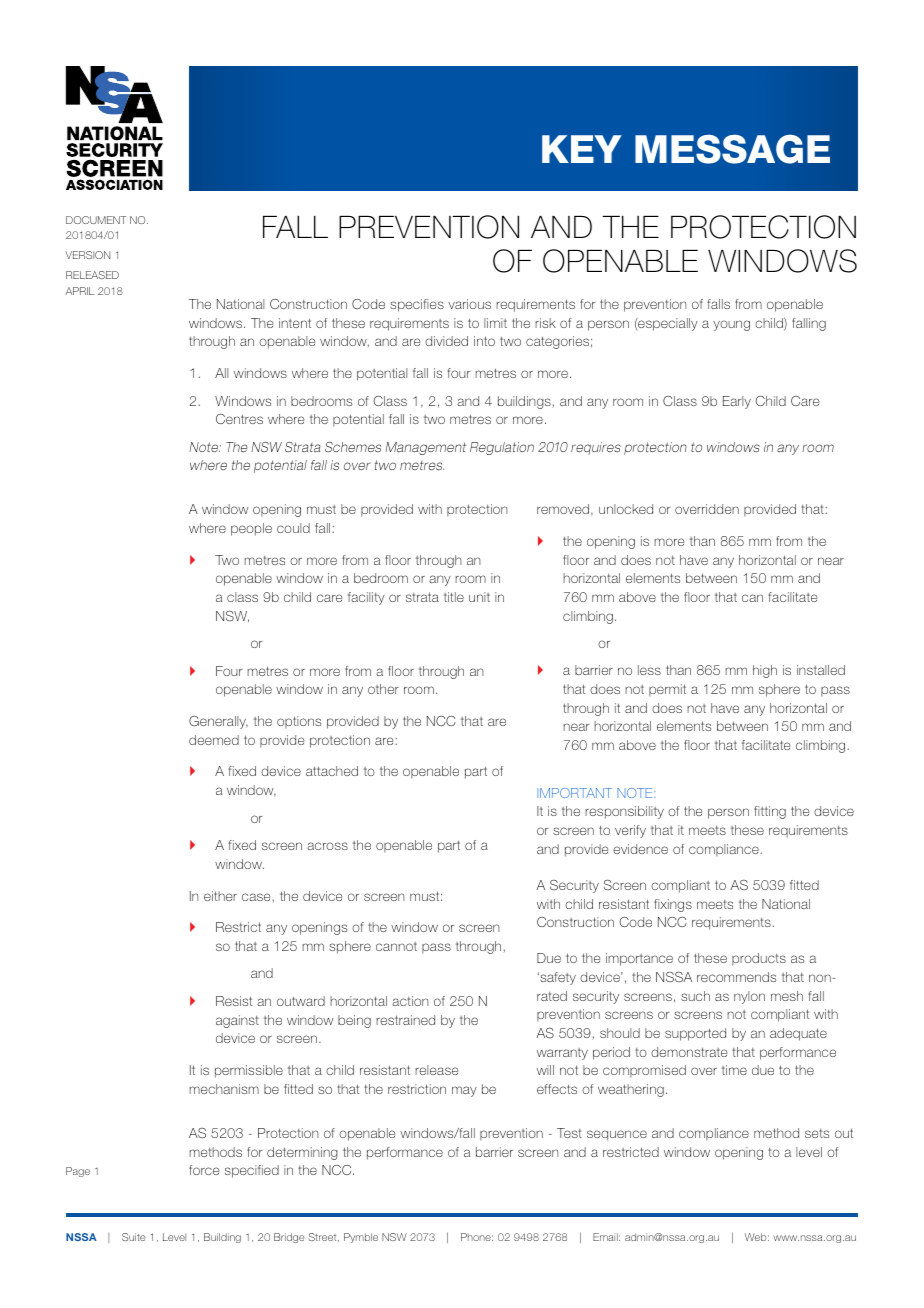 The height and width of the image is (1308, 924). Describe the element at coordinates (96, 220) in the image. I see `DOCUMENT` at that location.
